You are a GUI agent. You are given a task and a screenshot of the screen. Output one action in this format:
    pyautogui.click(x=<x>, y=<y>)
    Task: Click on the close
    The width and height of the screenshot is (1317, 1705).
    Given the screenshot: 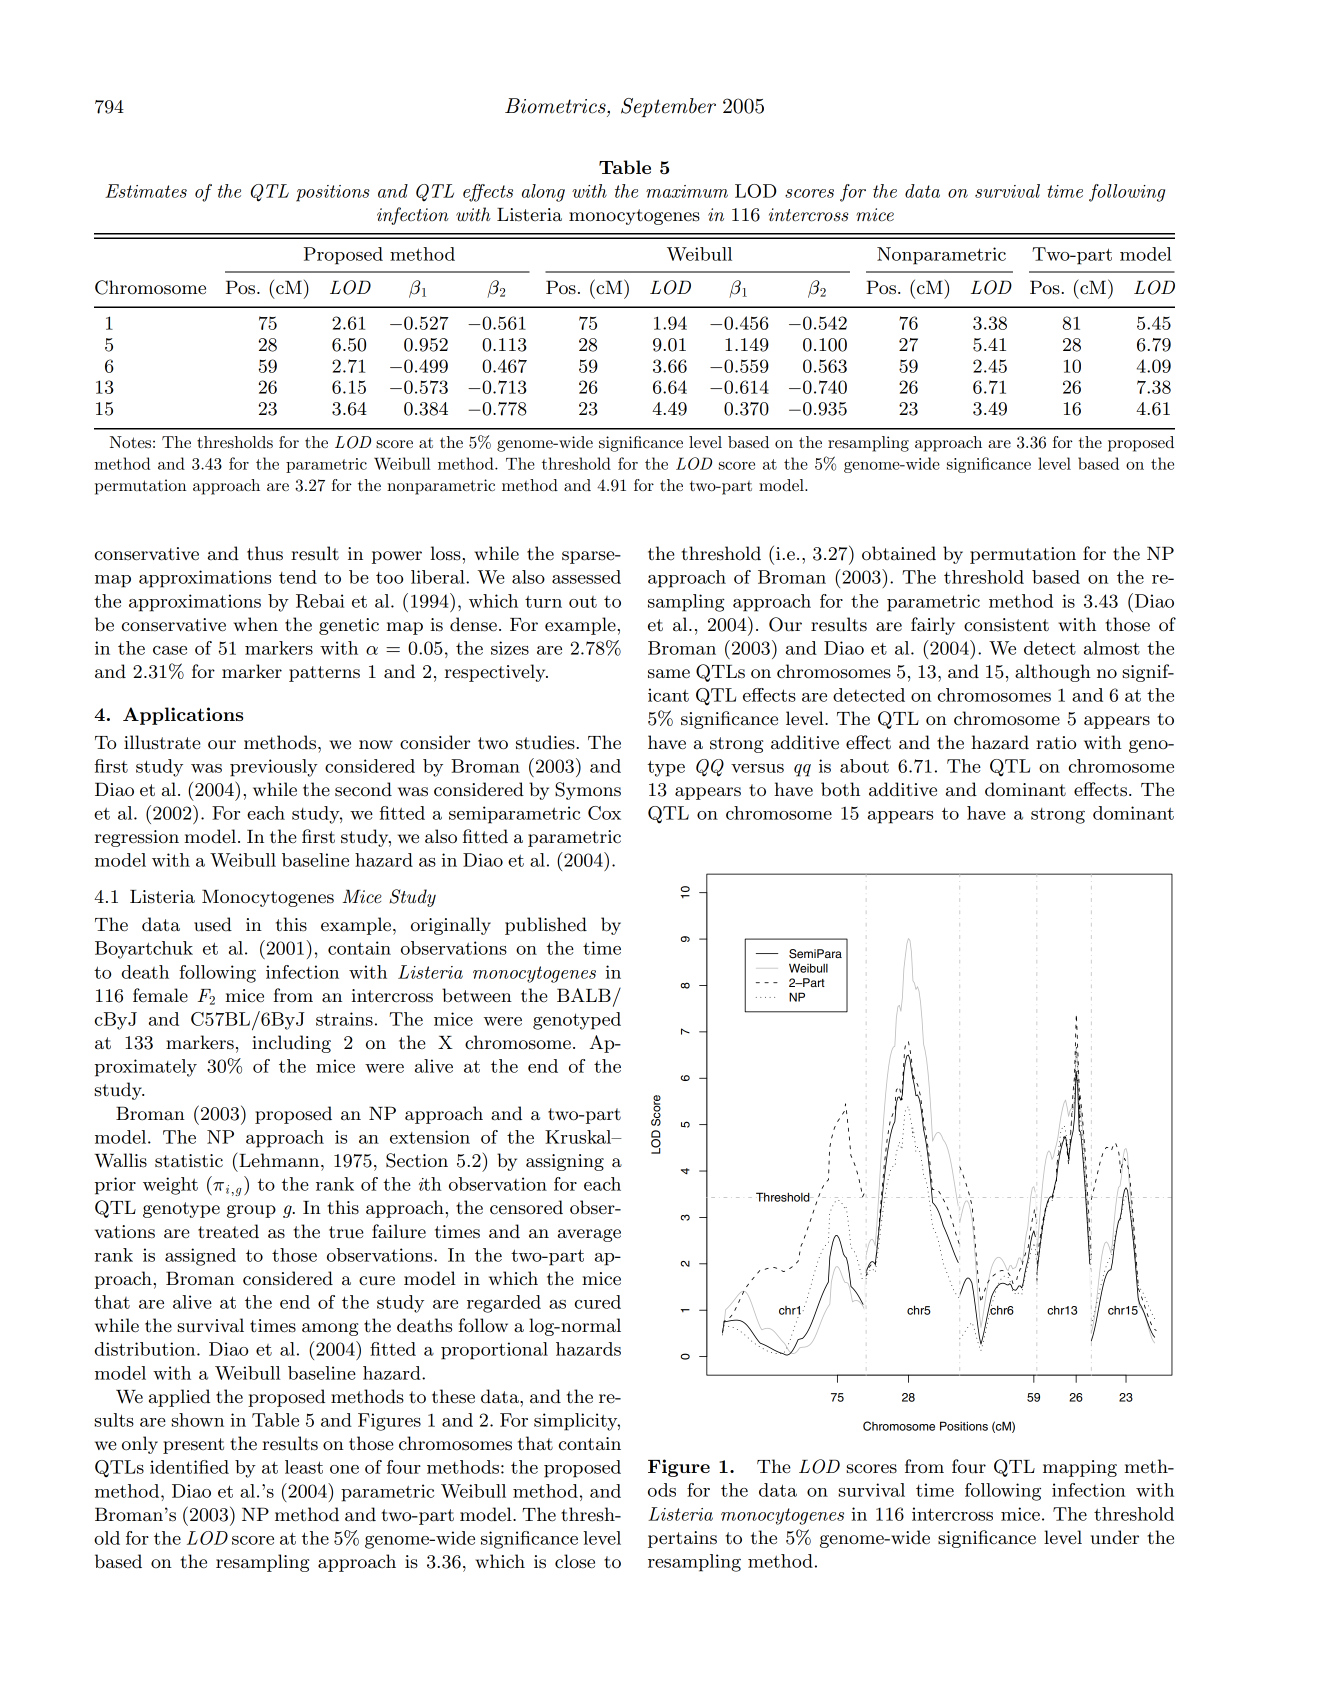 What is the action you would take?
    pyautogui.click(x=575, y=1561)
